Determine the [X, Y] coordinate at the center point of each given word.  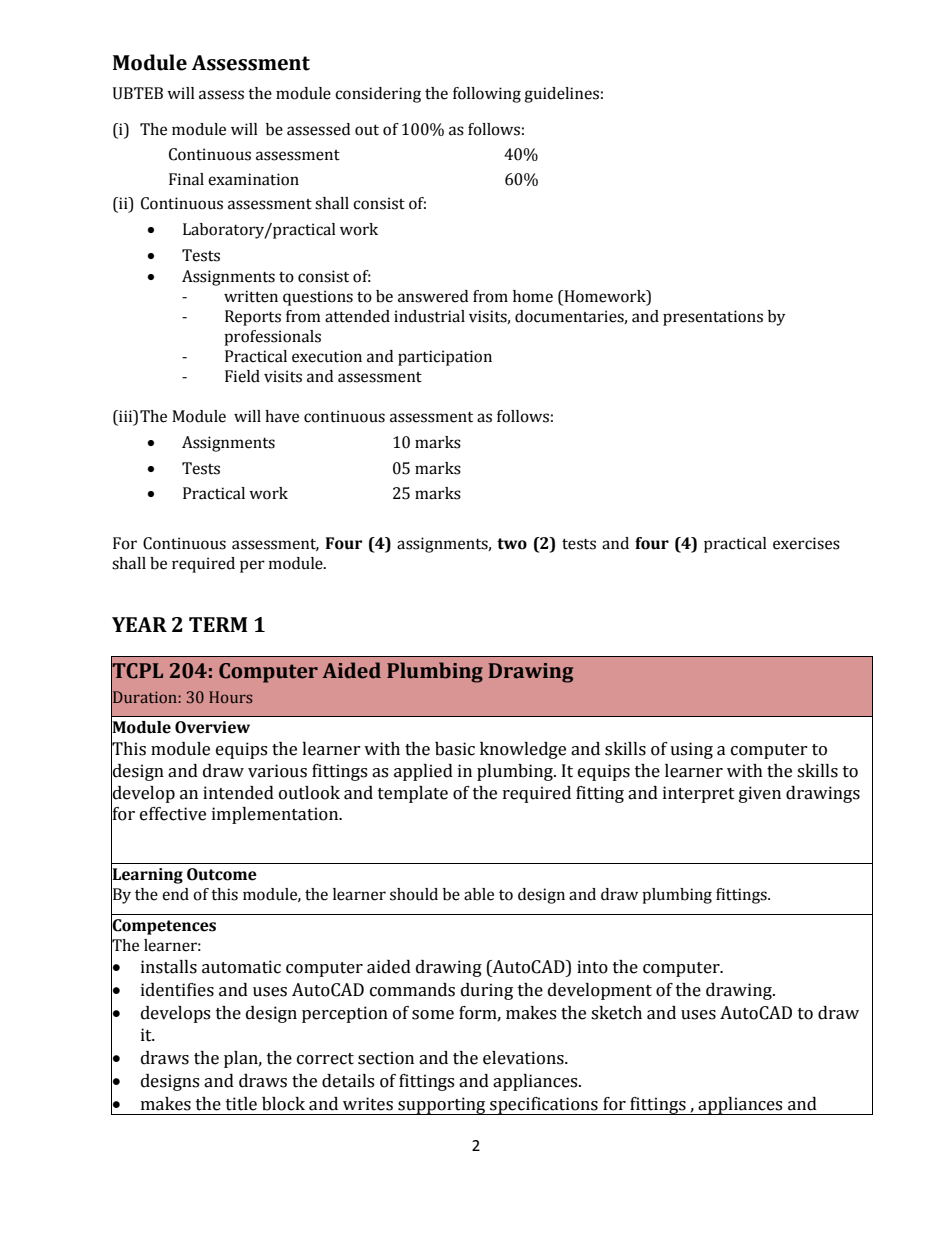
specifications [544, 1106]
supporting [442, 1106]
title [241, 1104]
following [487, 95]
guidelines [561, 95]
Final [186, 179]
